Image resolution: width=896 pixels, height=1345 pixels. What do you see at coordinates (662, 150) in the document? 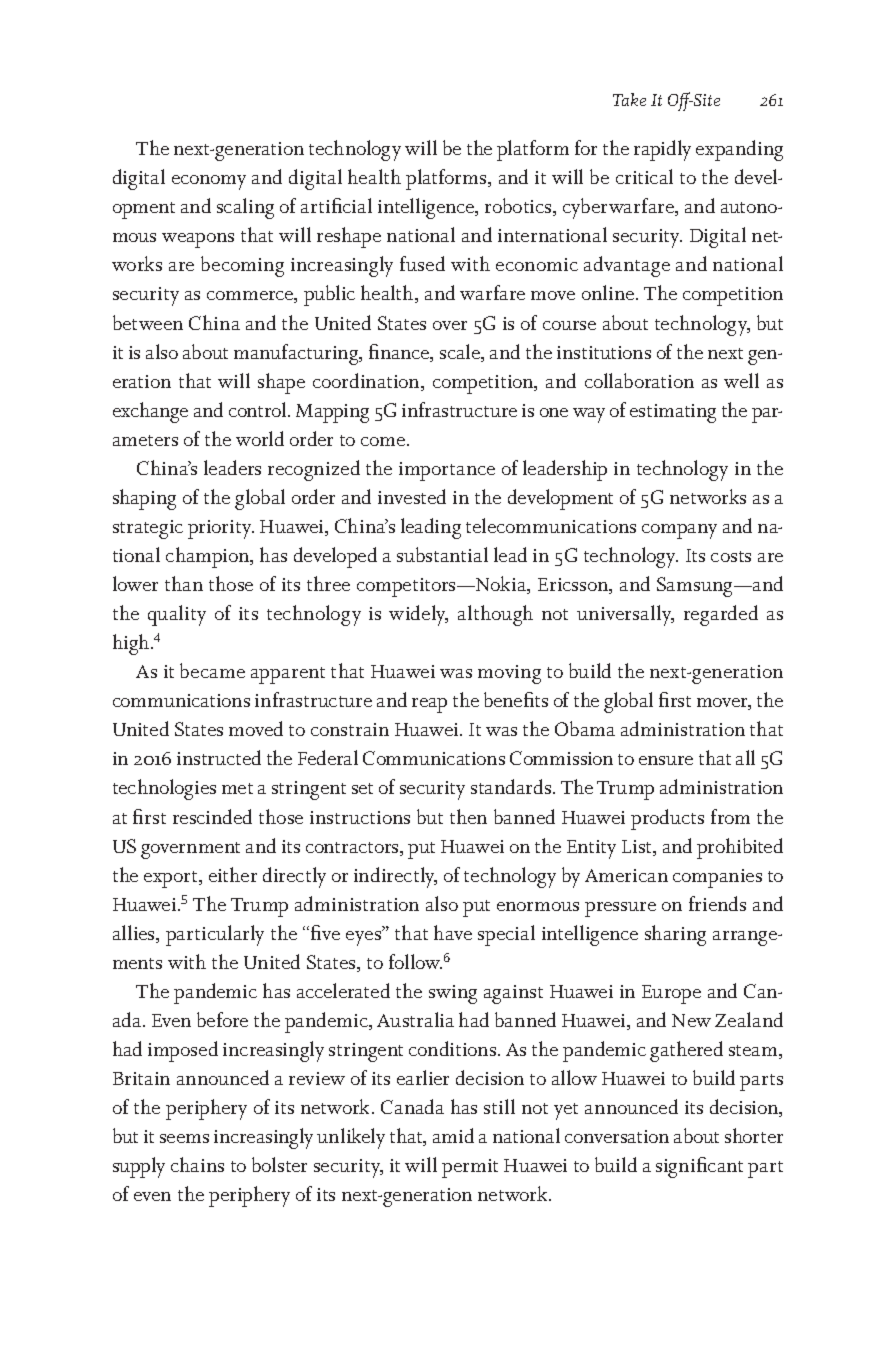
I see `rapidly` at bounding box center [662, 150].
